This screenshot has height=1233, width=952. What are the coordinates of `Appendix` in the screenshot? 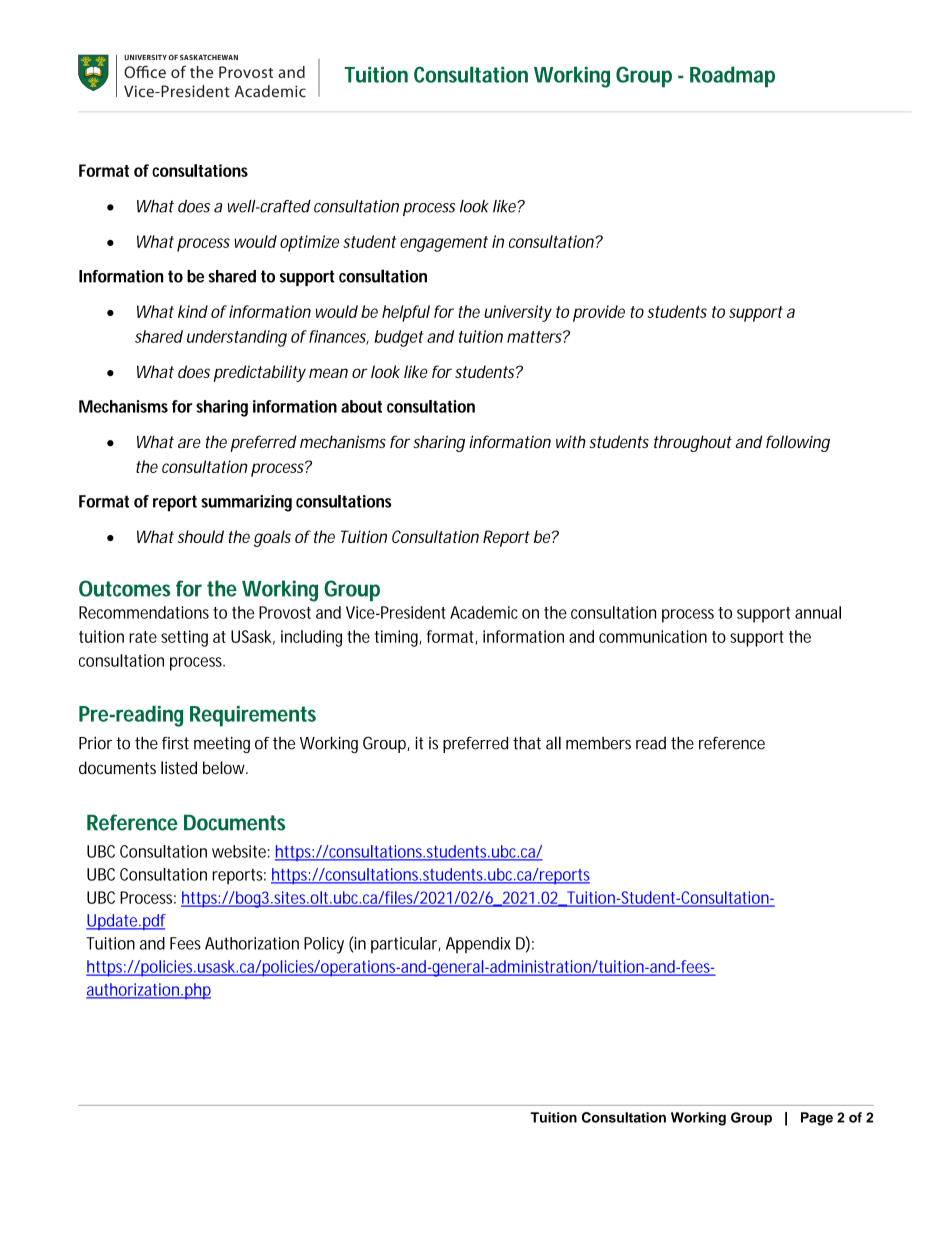 It's located at (478, 945).
